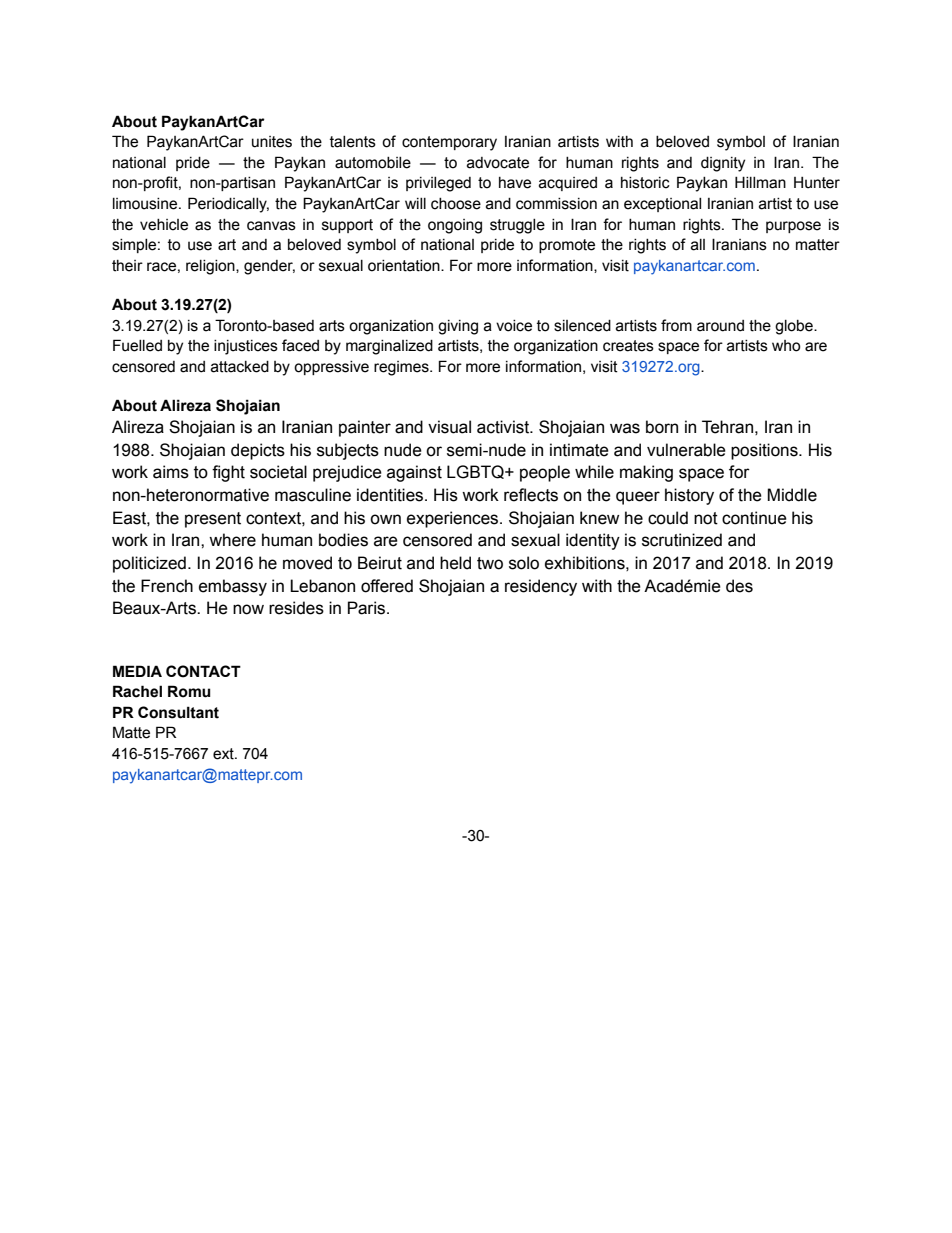 The image size is (952, 1233). What do you see at coordinates (723, 164) in the screenshot?
I see `dignity` at bounding box center [723, 164].
